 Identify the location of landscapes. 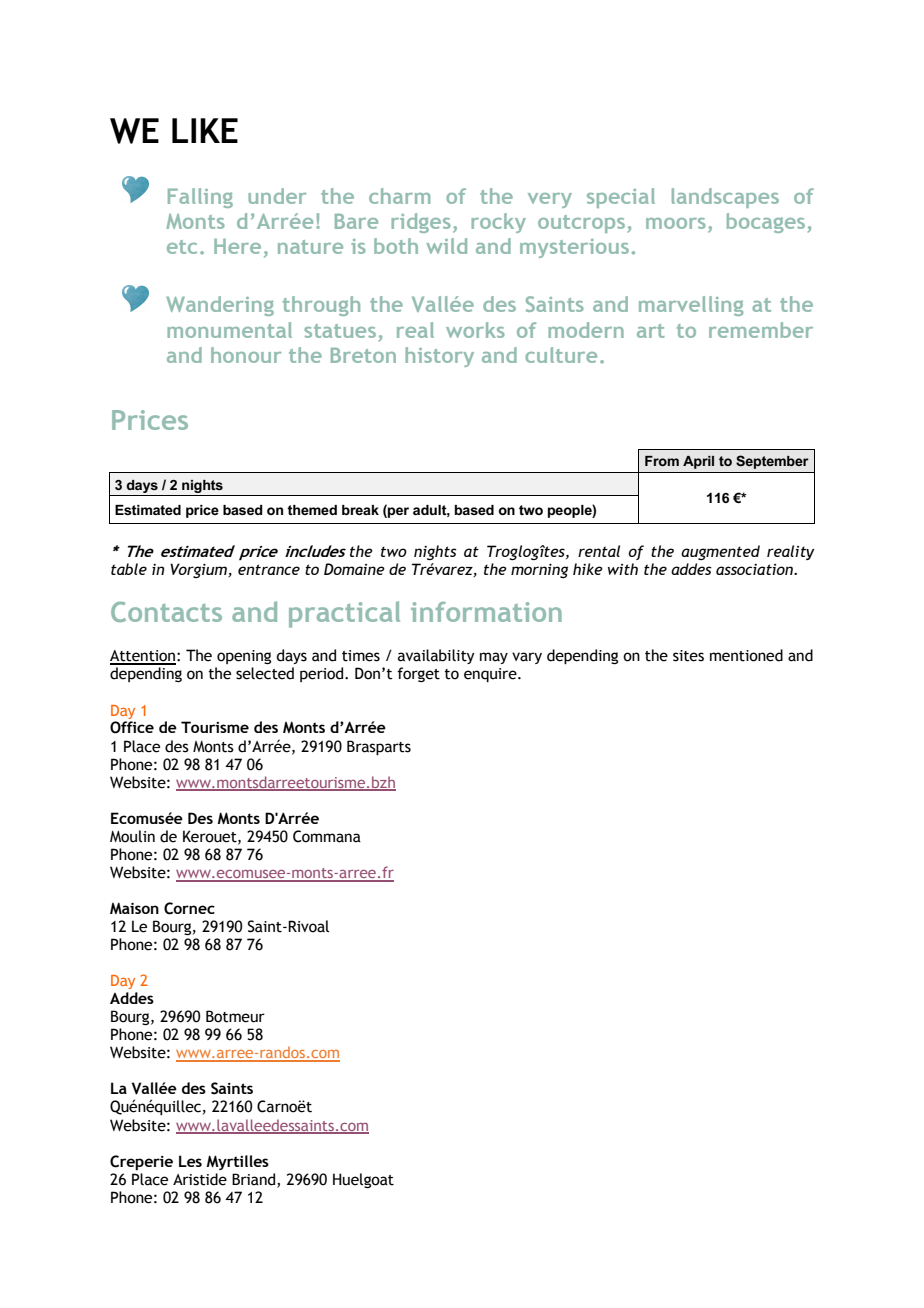
(725, 198).
